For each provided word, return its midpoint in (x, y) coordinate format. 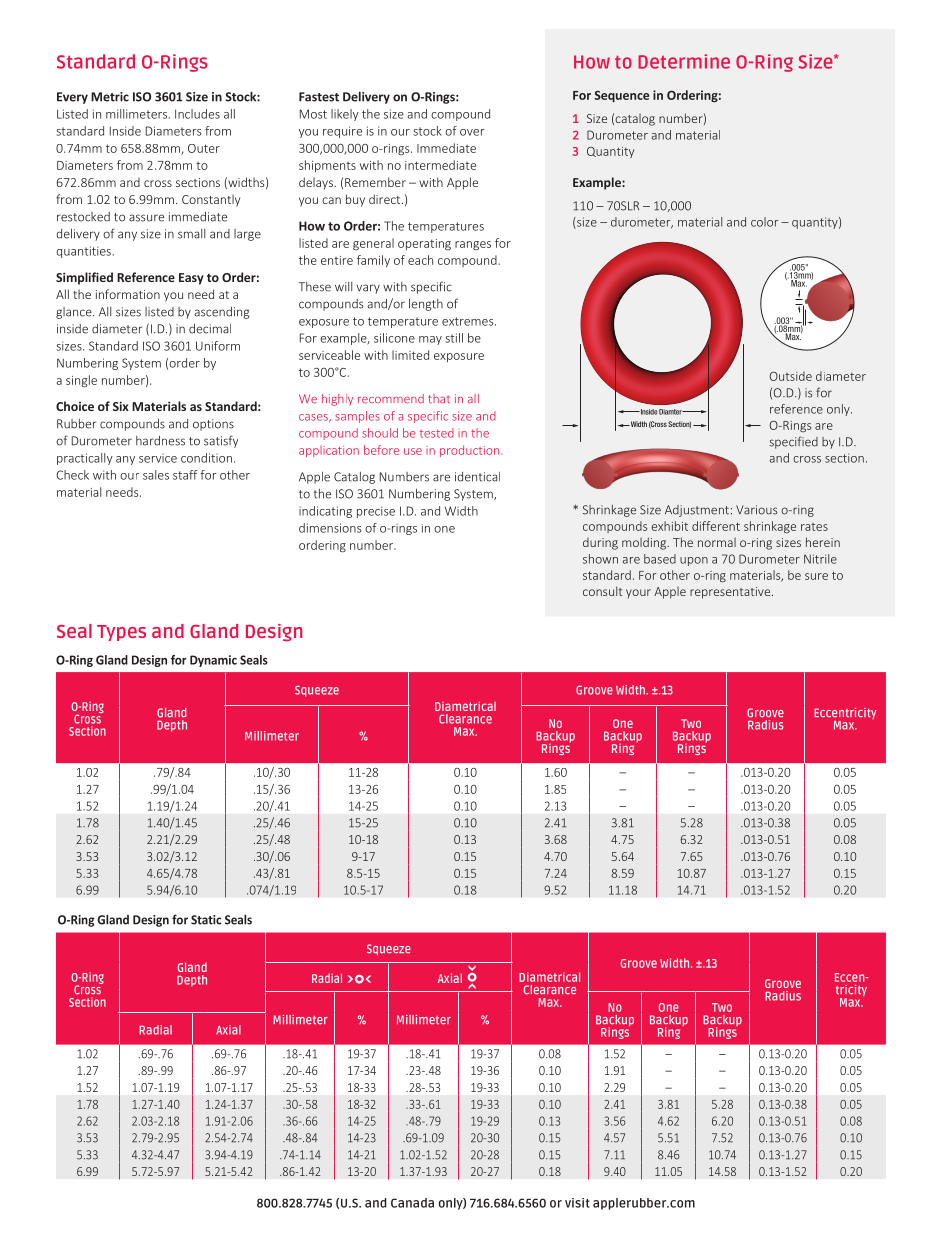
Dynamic (213, 661)
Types (121, 633)
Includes (197, 114)
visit (577, 1203)
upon (694, 561)
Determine (684, 61)
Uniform (218, 346)
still (454, 338)
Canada (412, 1203)
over (472, 132)
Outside (791, 376)
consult (603, 591)
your (638, 593)
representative (731, 593)
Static (206, 920)
